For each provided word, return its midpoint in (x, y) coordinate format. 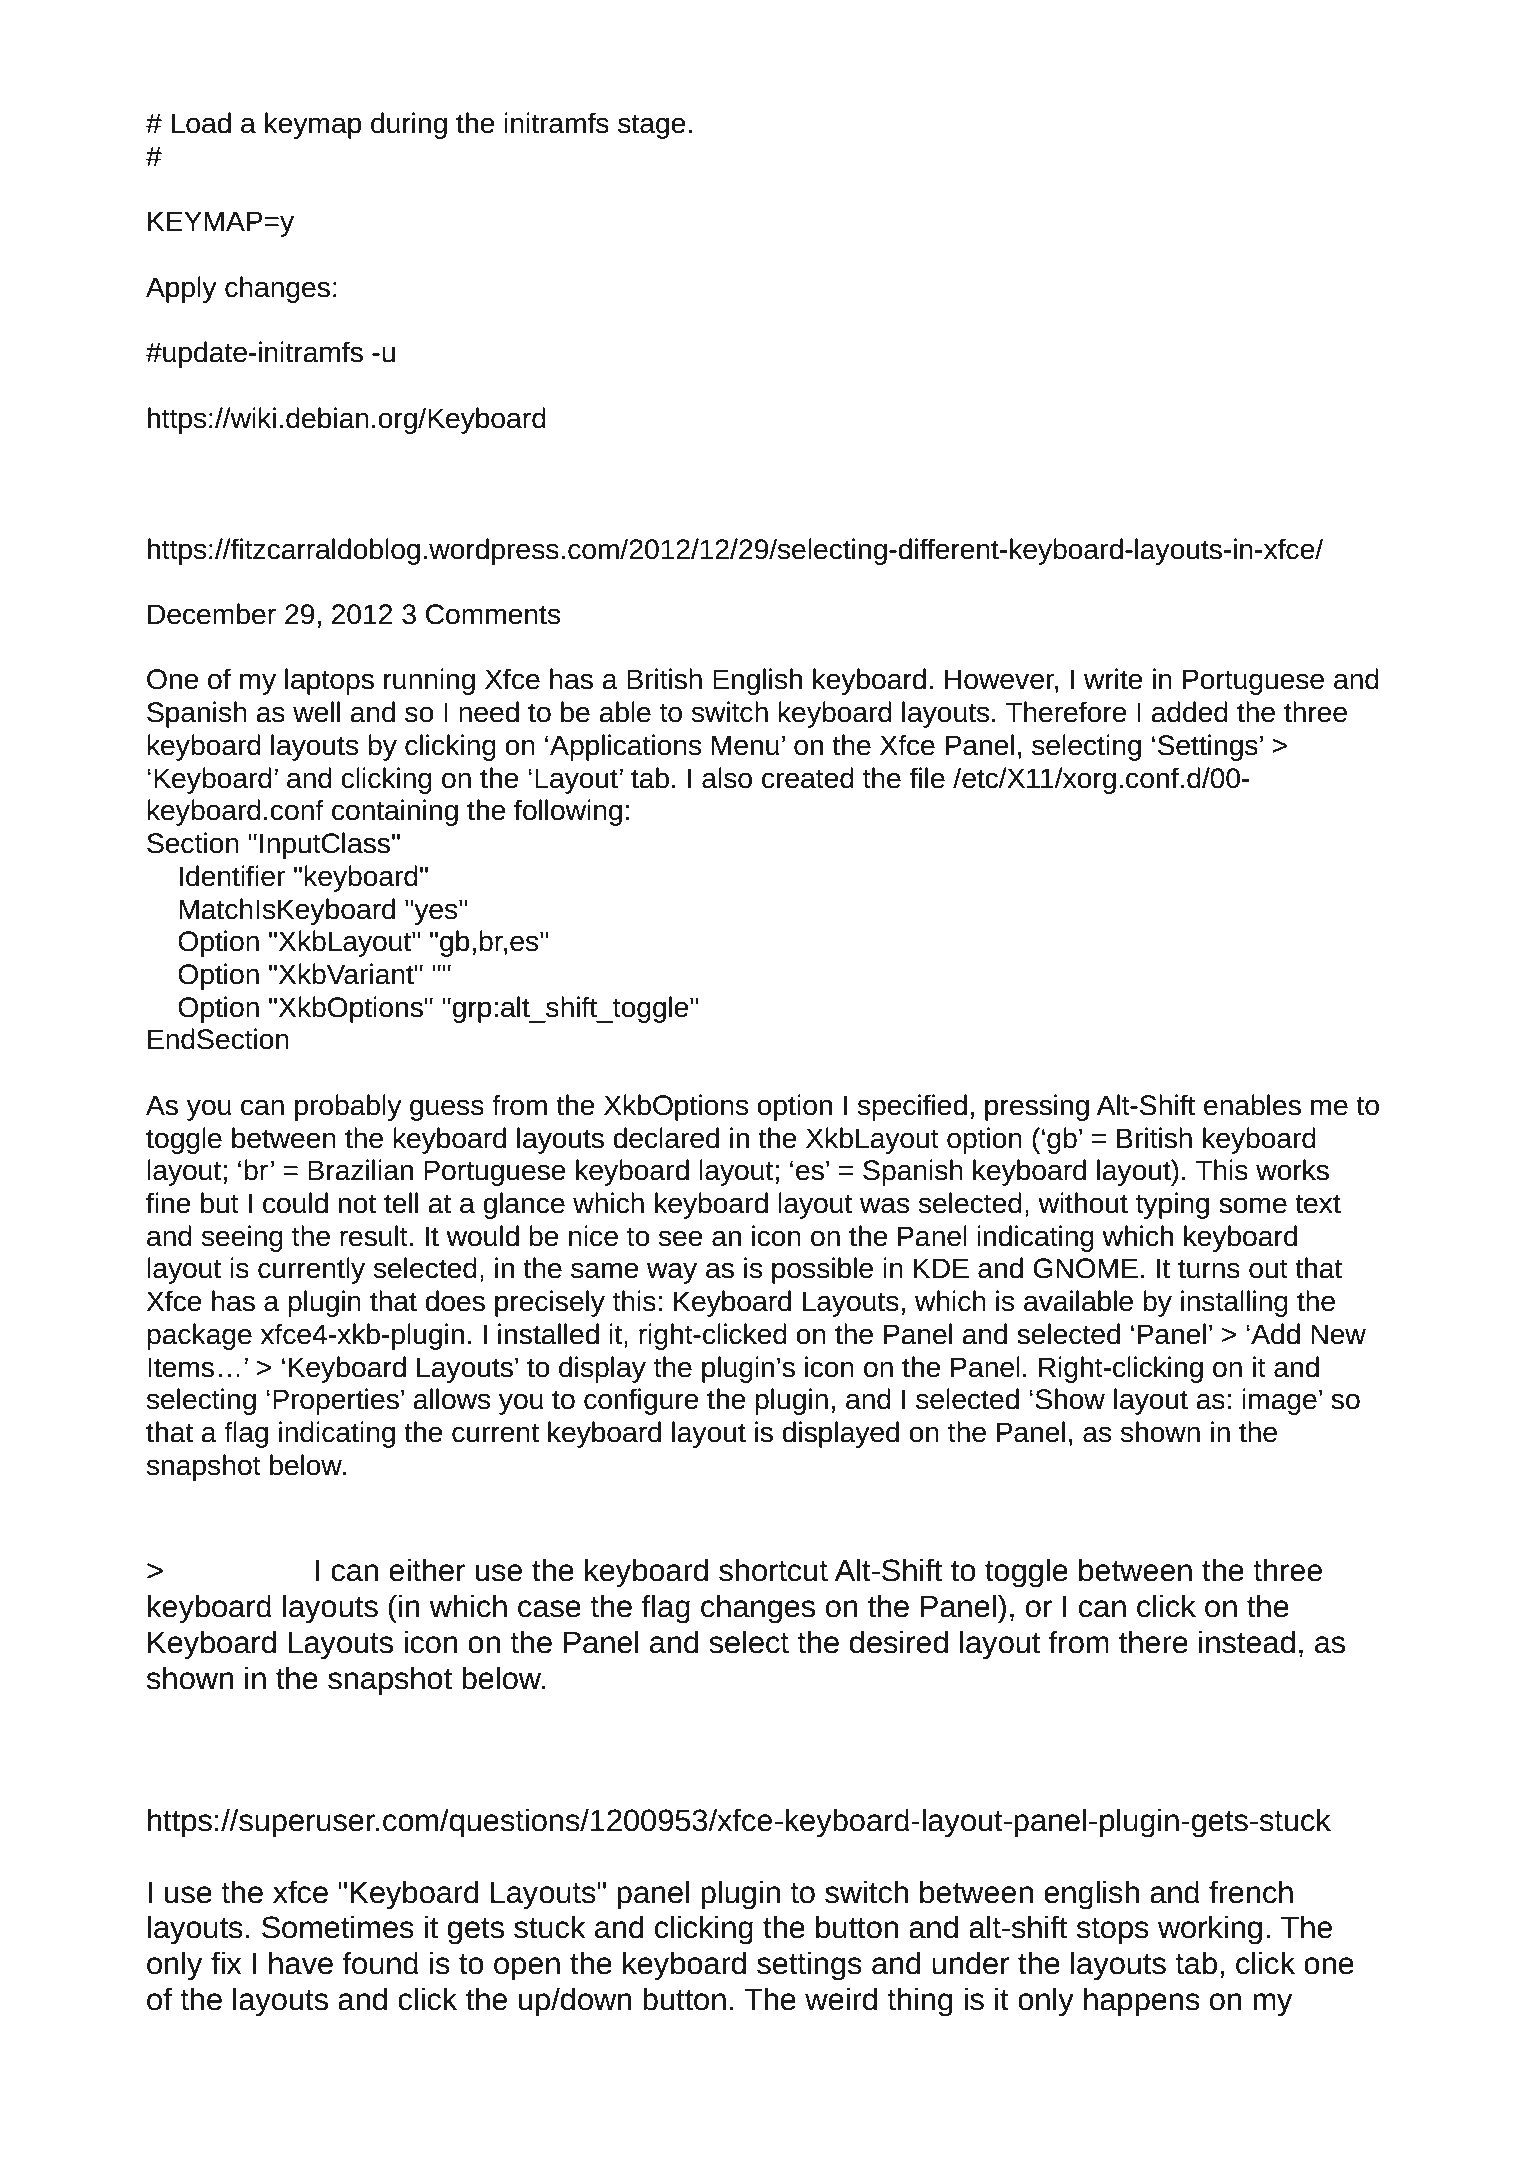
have (301, 1963)
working (1210, 1930)
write (1113, 679)
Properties (336, 1401)
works (1292, 1170)
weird (841, 1999)
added (1189, 712)
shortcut (773, 1570)
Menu (745, 745)
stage (652, 126)
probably (348, 1107)
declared (666, 1138)
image (1279, 1401)
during (409, 125)
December (212, 614)
